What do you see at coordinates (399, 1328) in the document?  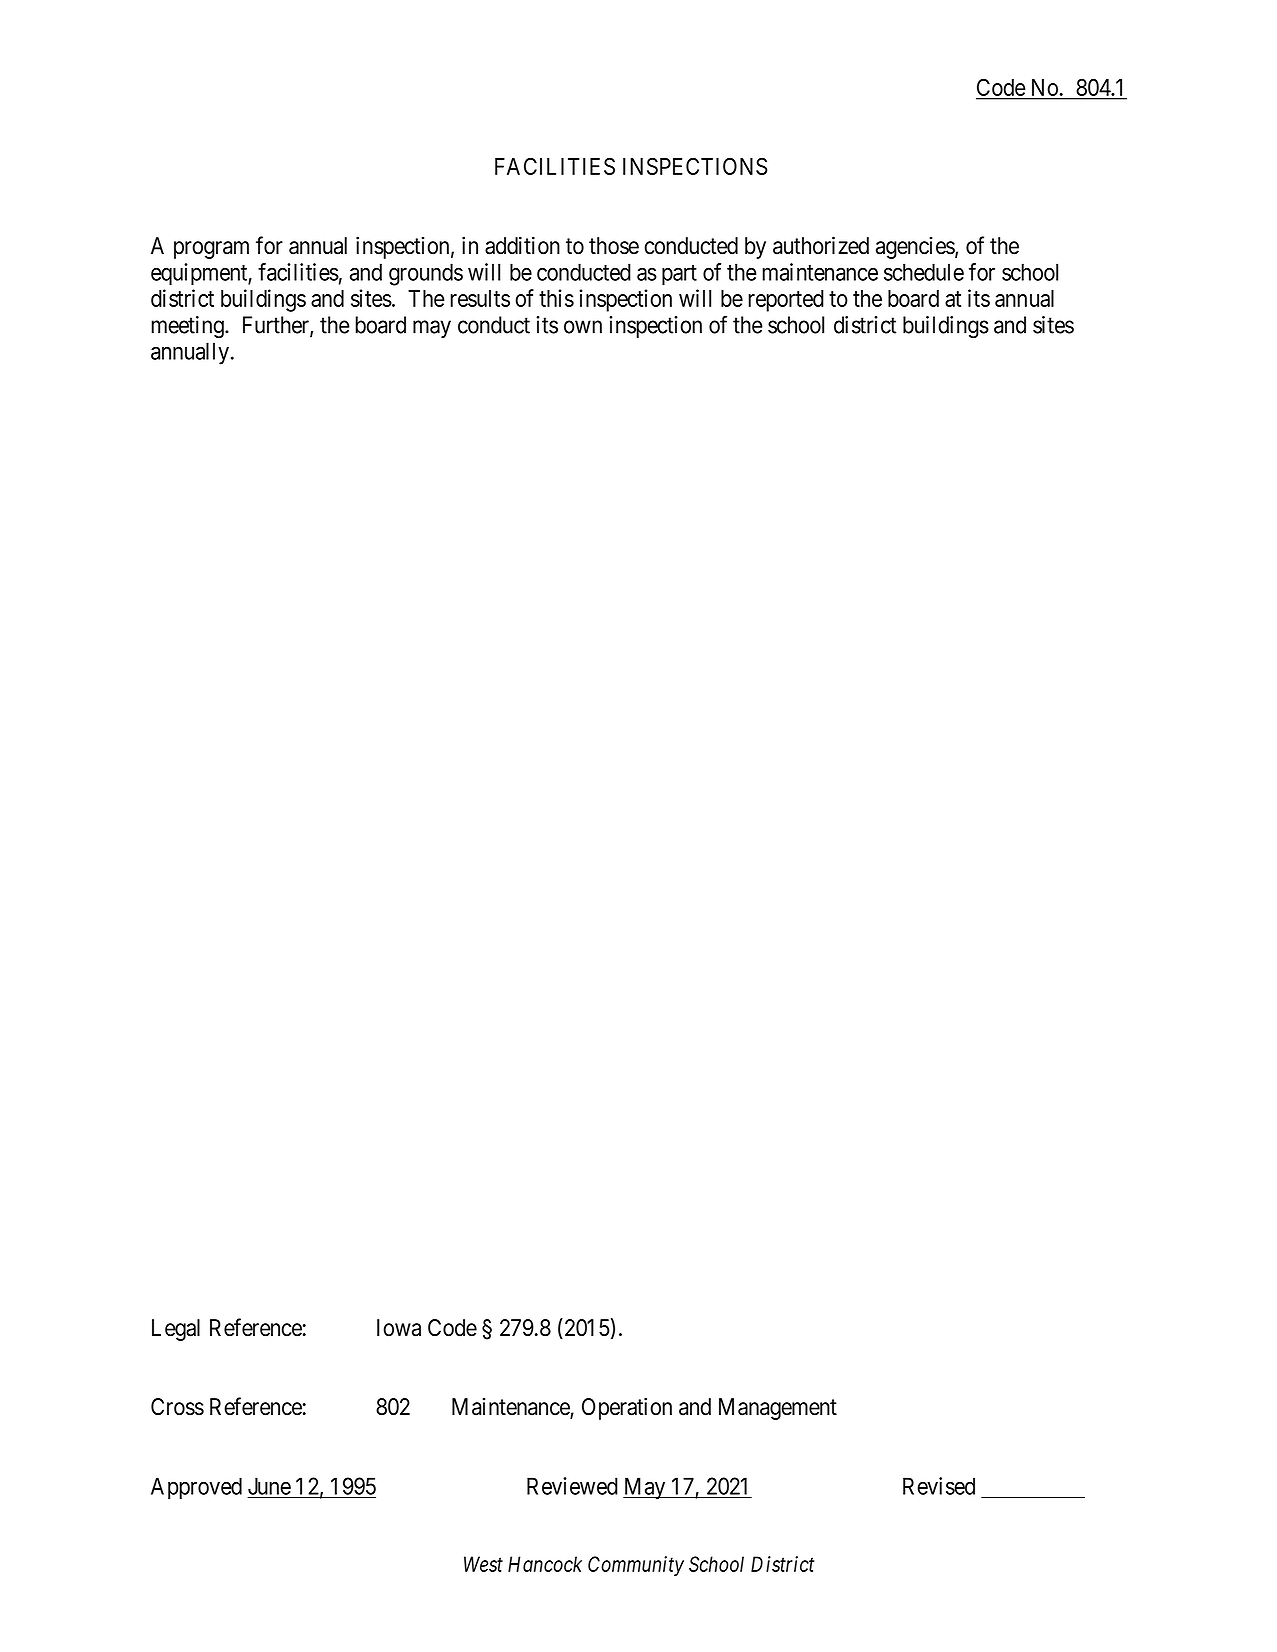 I see `Iowa` at bounding box center [399, 1328].
